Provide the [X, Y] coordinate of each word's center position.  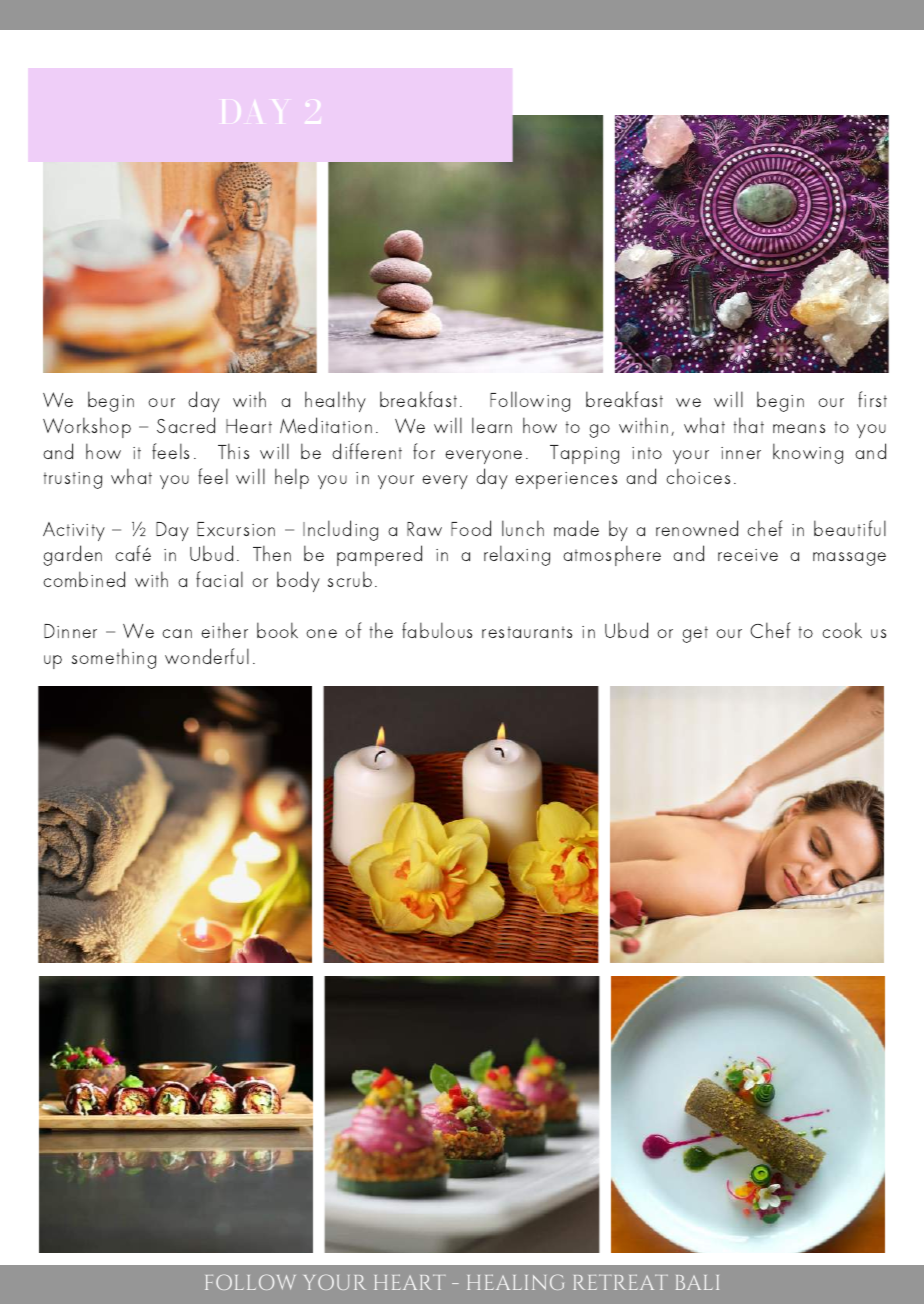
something [114, 658]
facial [219, 579]
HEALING [515, 1282]
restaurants [527, 632]
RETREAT [621, 1282]
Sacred [186, 425]
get [695, 634]
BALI [697, 1282]
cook [842, 630]
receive [748, 555]
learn [492, 425]
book [277, 630]
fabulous [437, 630]
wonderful [207, 656]
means [799, 428]
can [177, 633]
